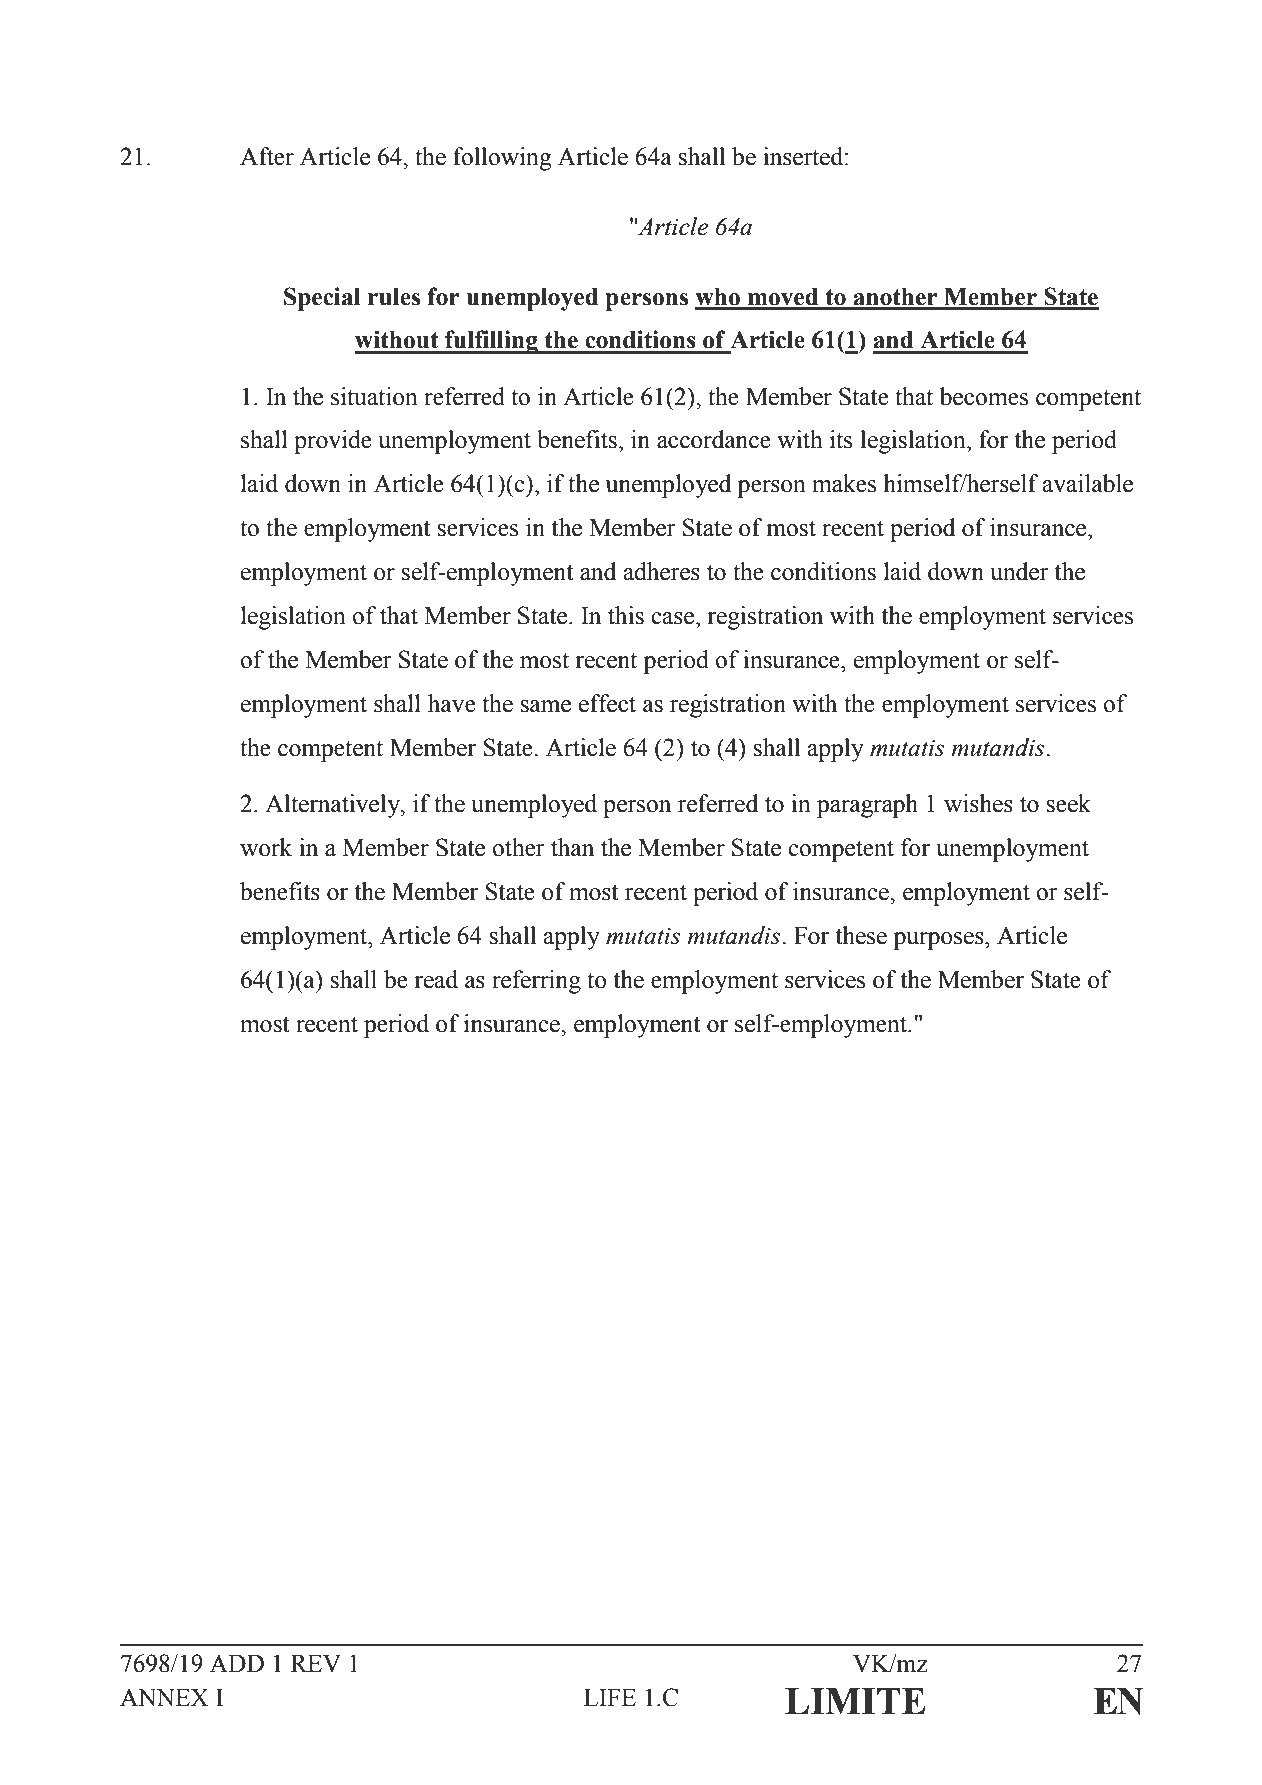  What do you see at coordinates (267, 156) in the screenshot?
I see `After` at bounding box center [267, 156].
